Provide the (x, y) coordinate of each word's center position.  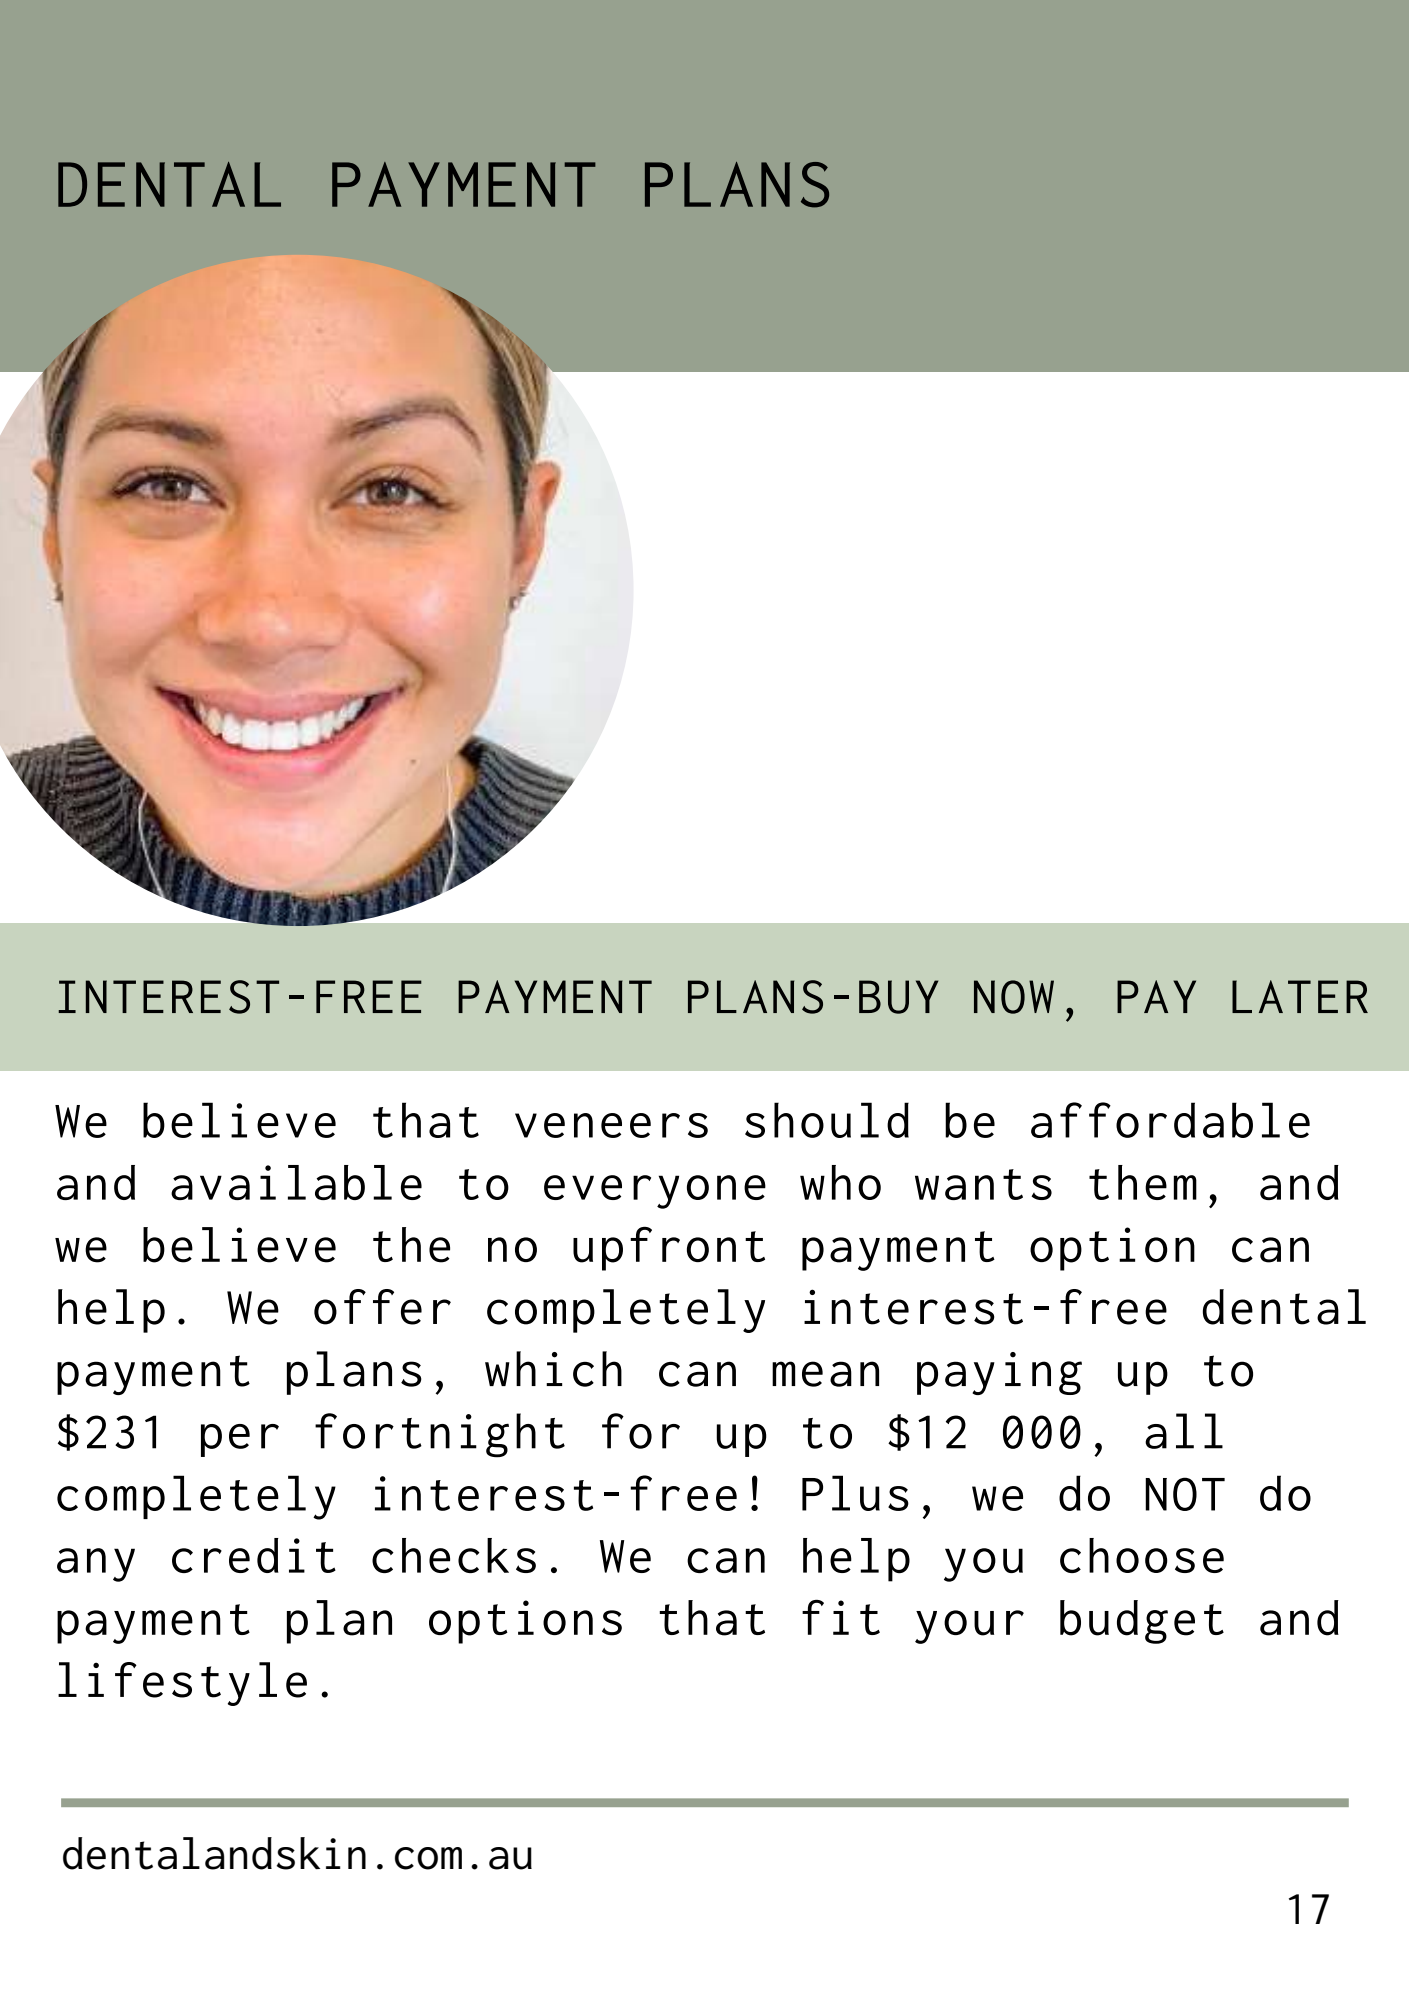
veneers (611, 1125)
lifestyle (182, 1684)
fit (841, 1617)
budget (1142, 1622)
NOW (1014, 997)
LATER (1300, 996)
